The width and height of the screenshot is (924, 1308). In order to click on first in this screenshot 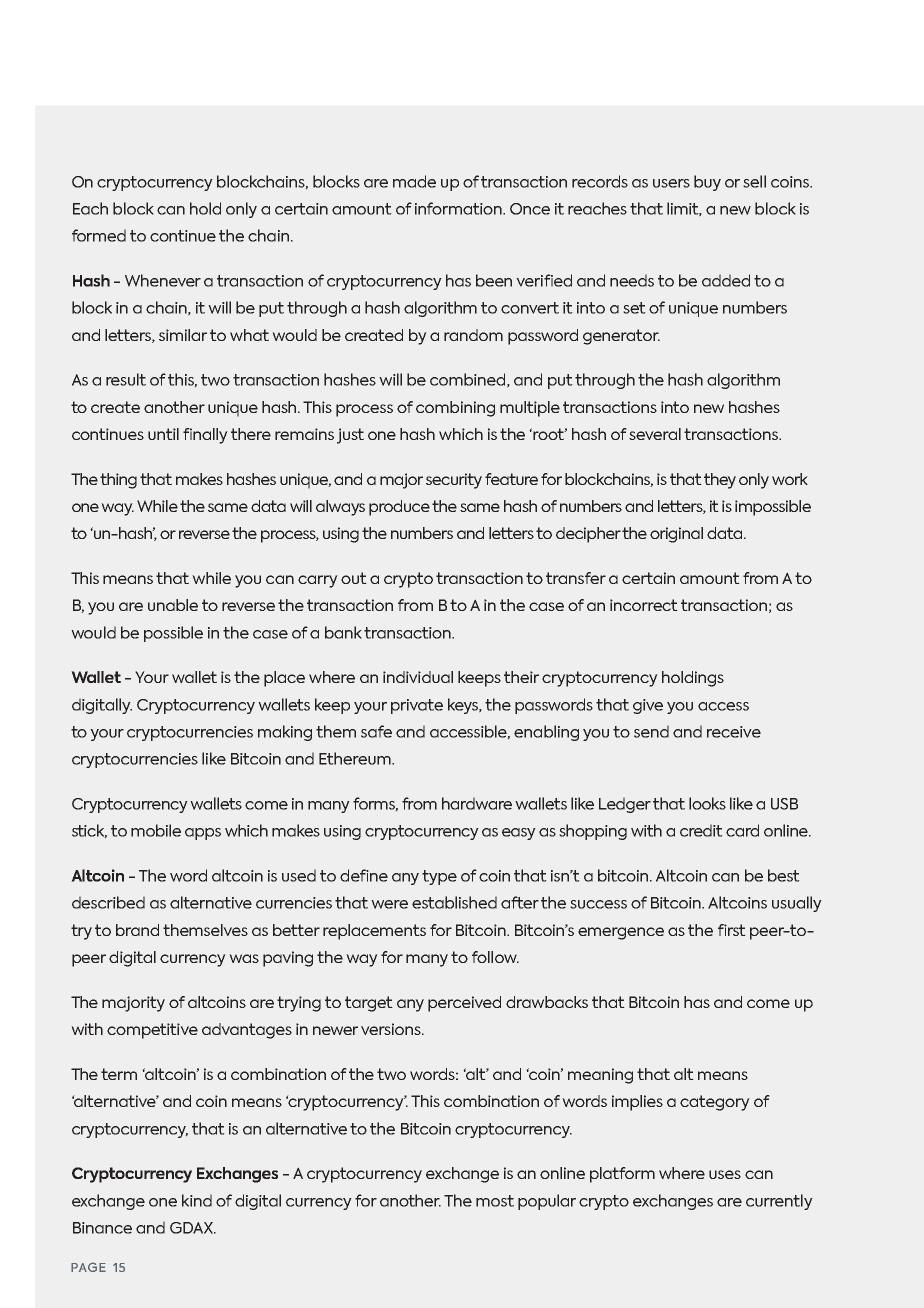, I will do `click(732, 930)`.
